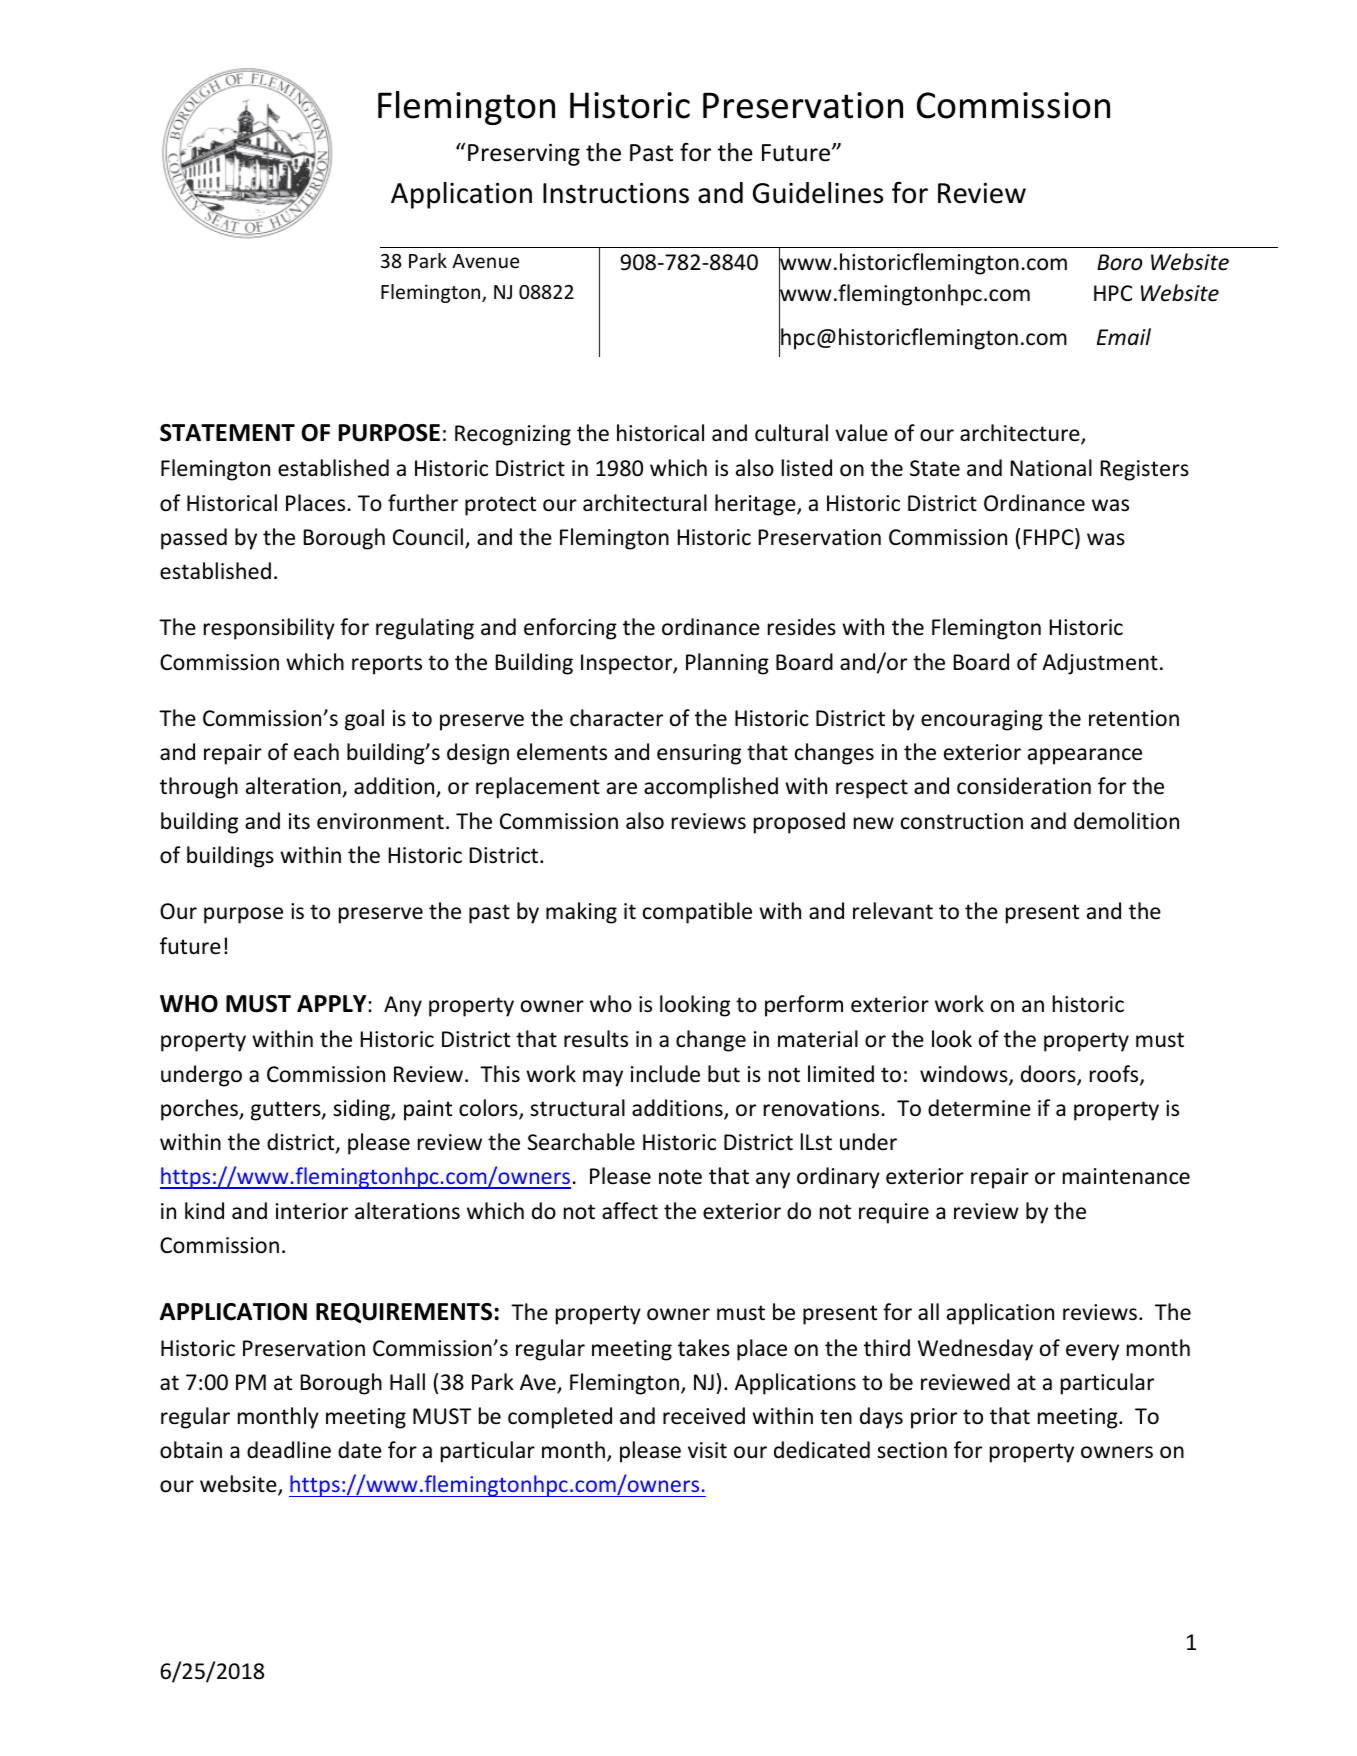  I want to click on consideration, so click(1024, 786).
